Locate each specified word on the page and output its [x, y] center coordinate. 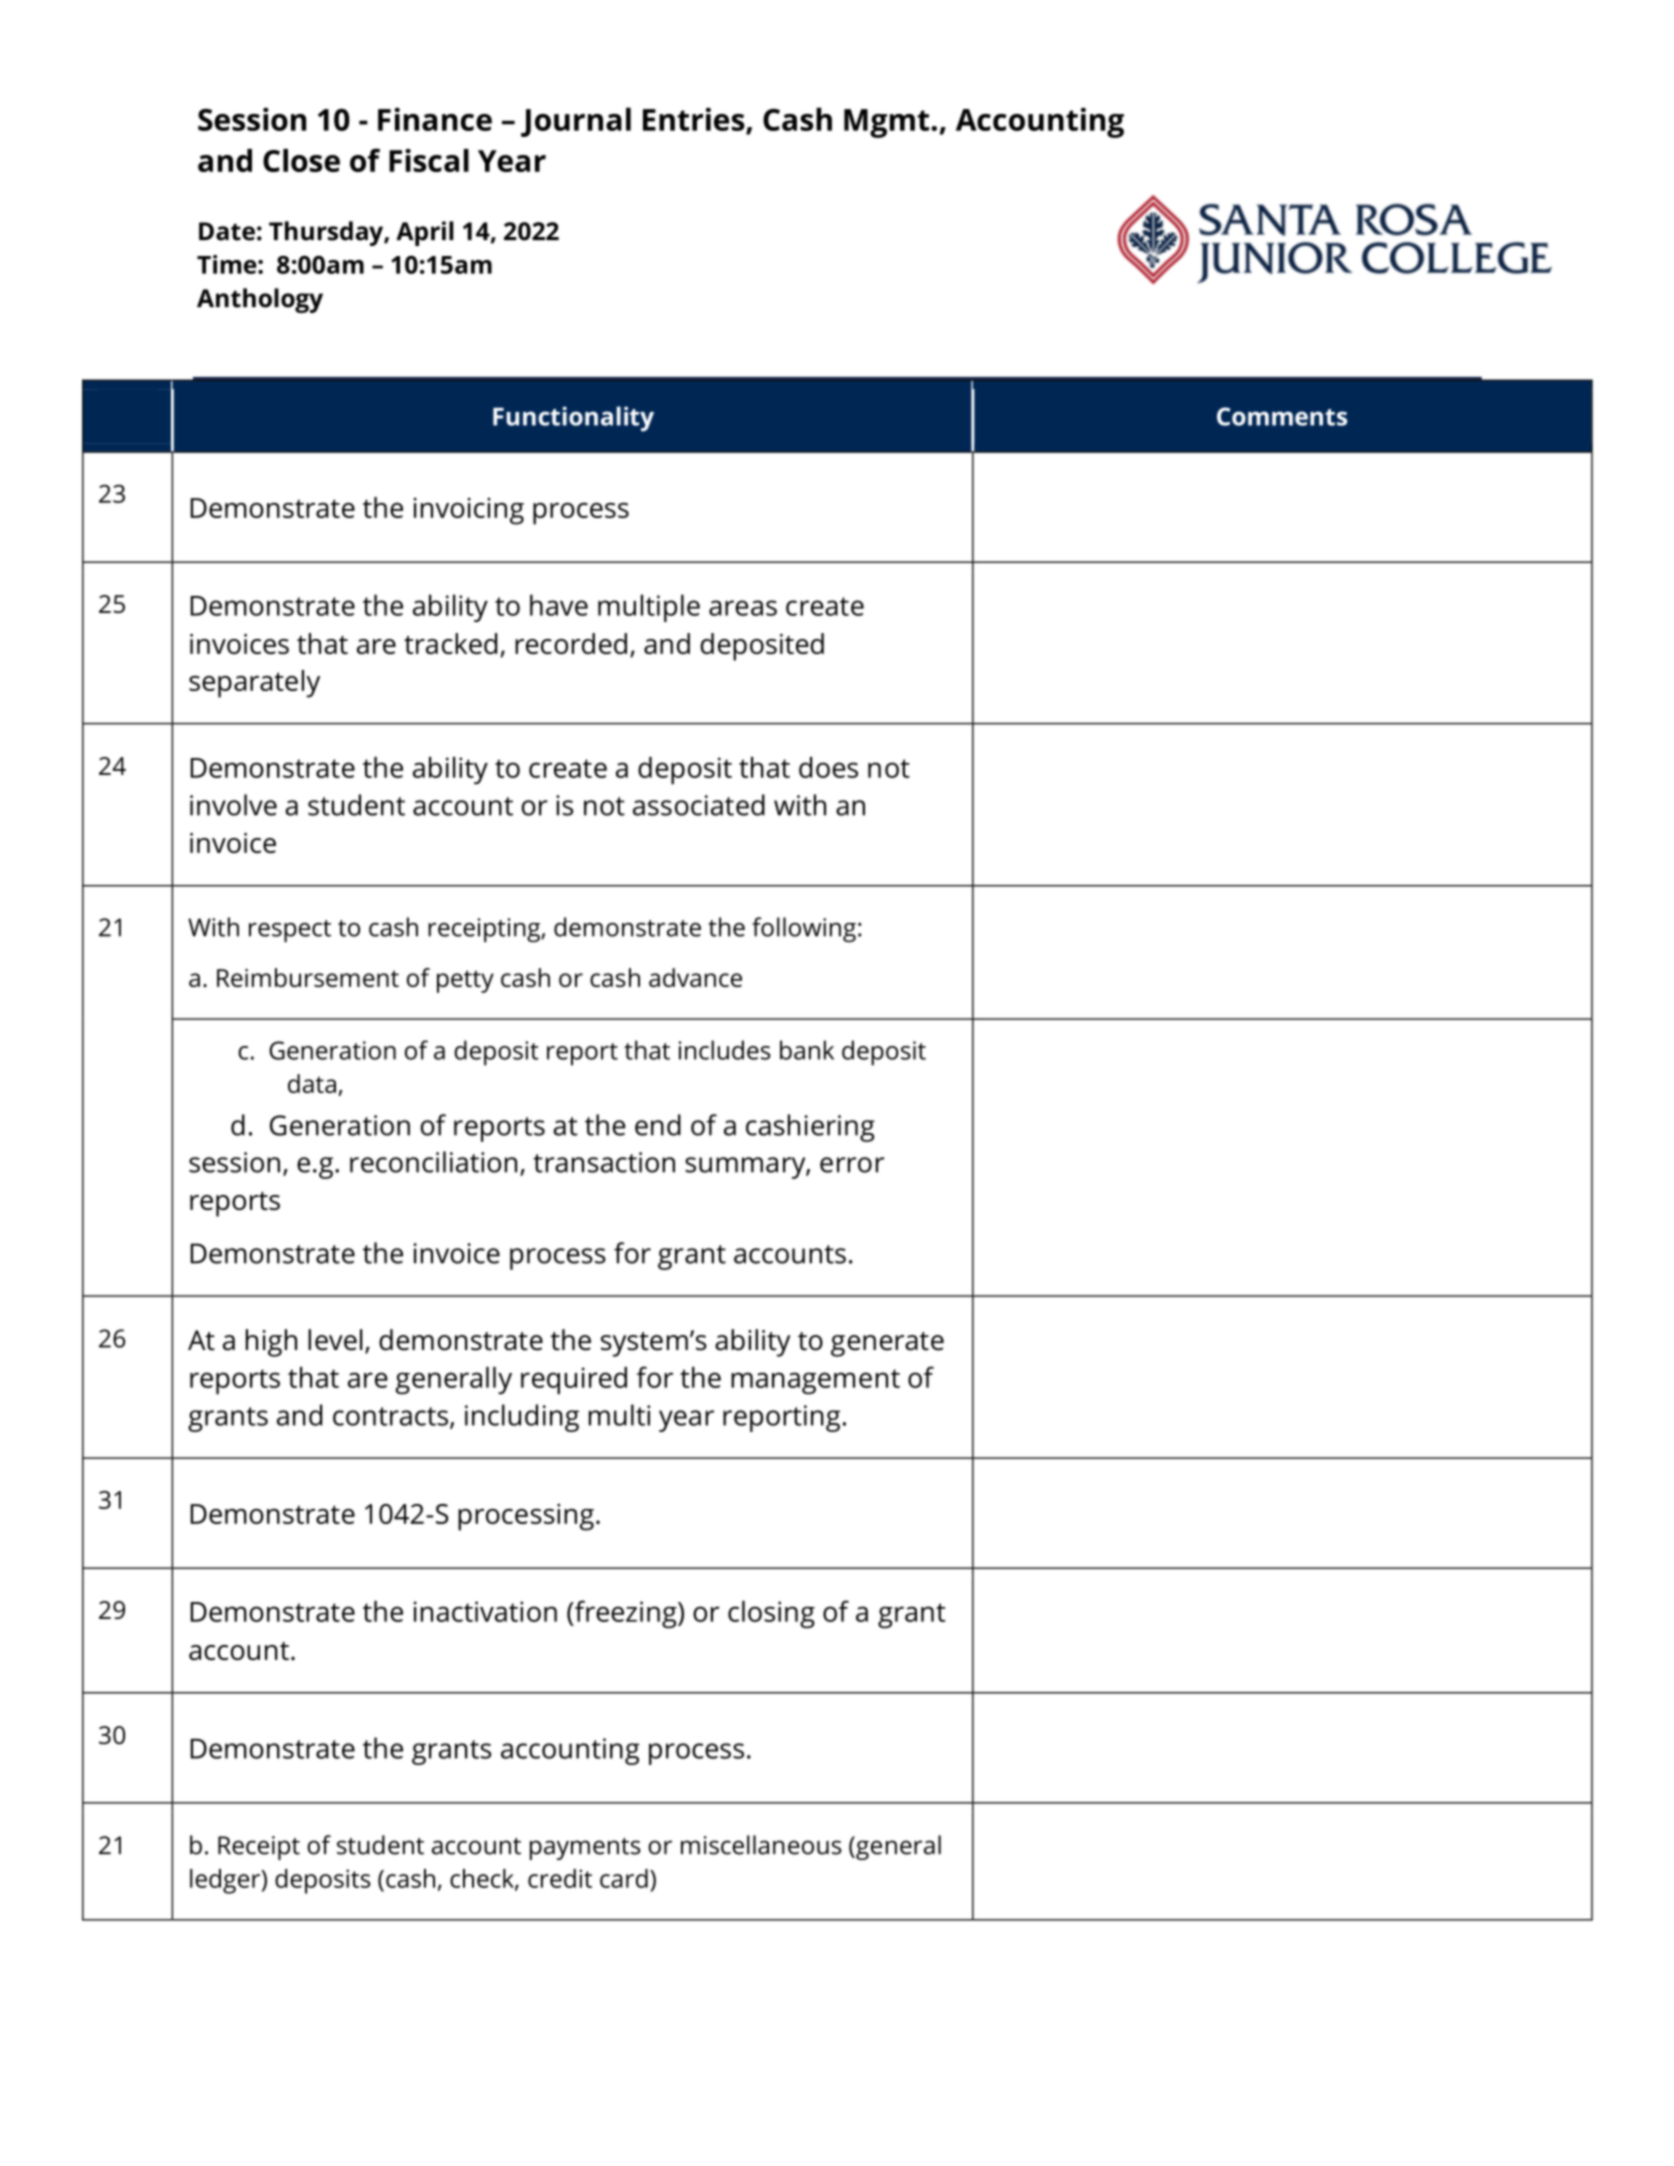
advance [695, 977]
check [483, 1879]
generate [887, 1344]
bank [807, 1050]
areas [743, 608]
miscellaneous [761, 1845]
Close [301, 160]
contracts [390, 1416]
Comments [1282, 416]
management [815, 1381]
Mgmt [888, 123]
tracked [450, 643]
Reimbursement [308, 977]
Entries [695, 120]
